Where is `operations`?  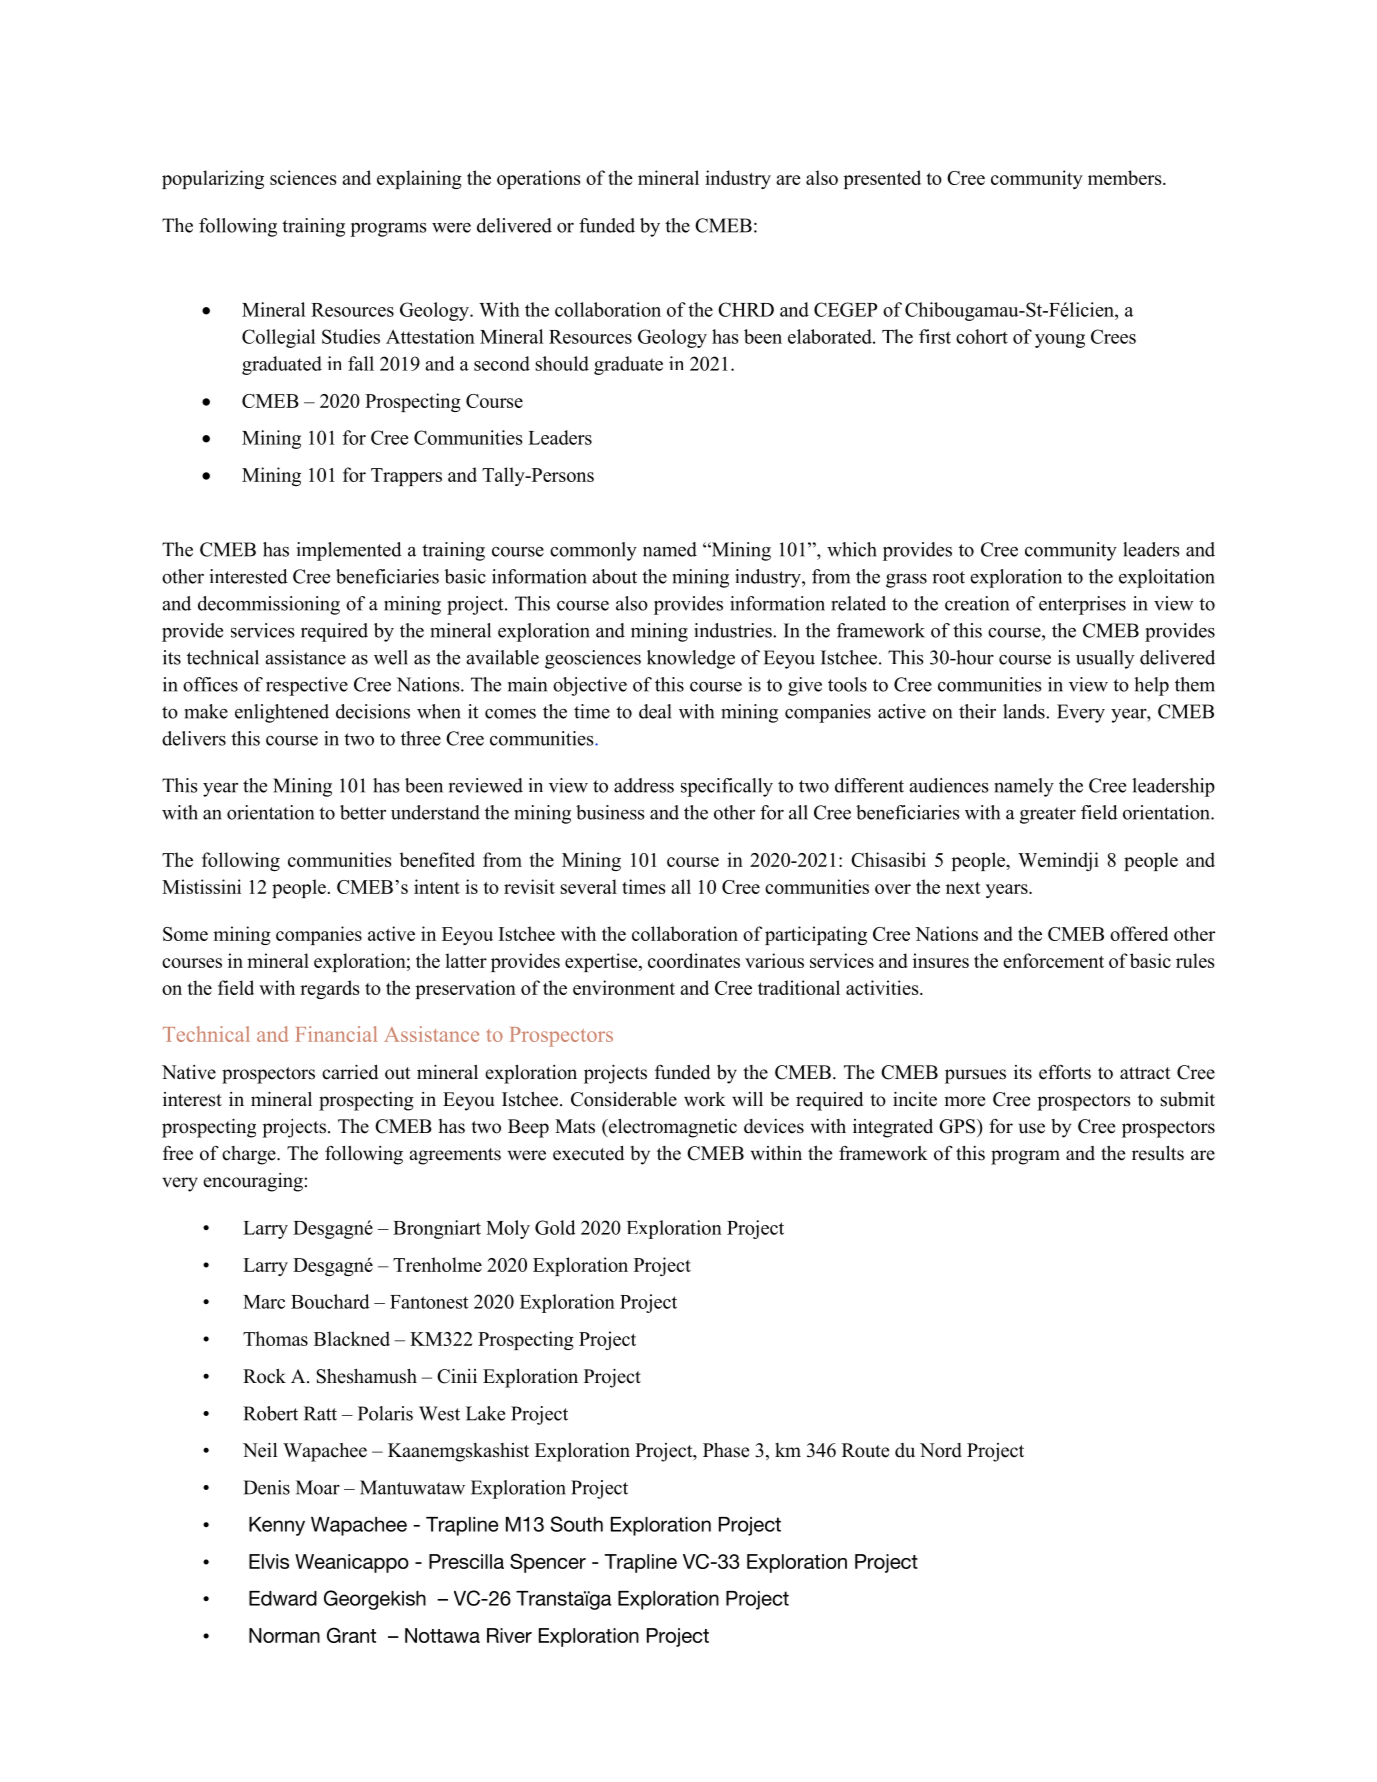
operations is located at coordinates (539, 179).
